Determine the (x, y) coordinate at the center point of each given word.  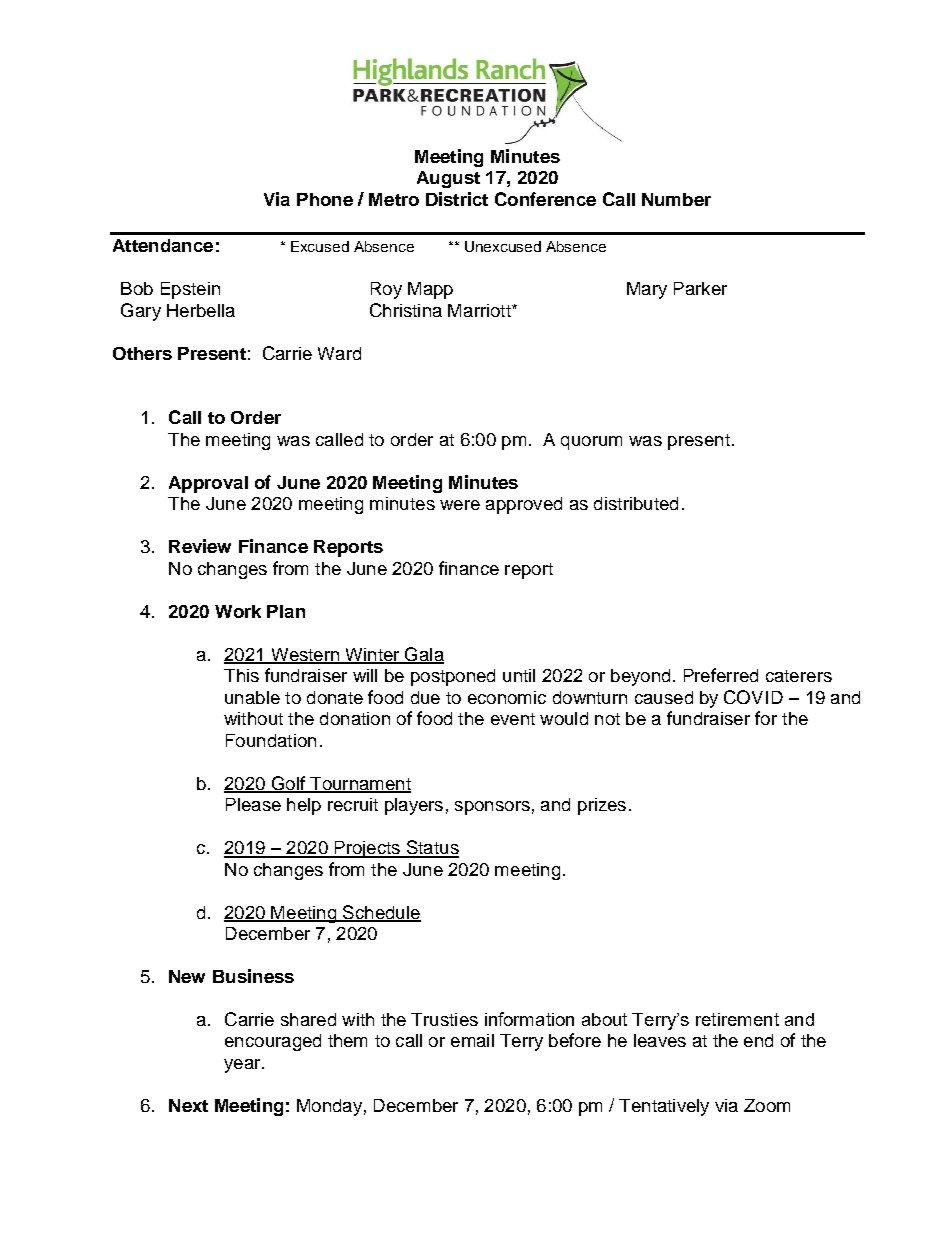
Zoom (767, 1105)
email (472, 1040)
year (243, 1066)
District (457, 199)
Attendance (163, 245)
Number (676, 199)
